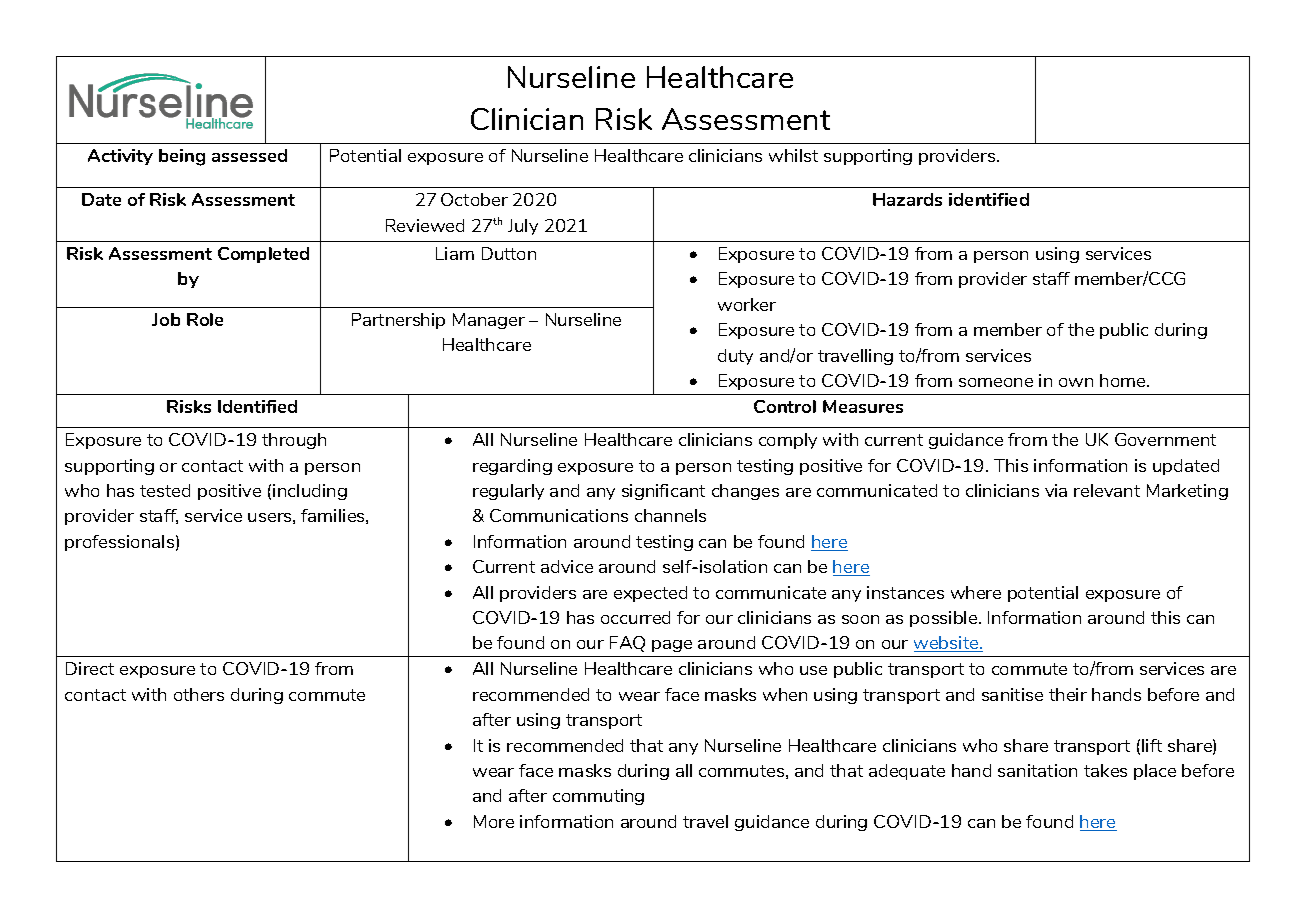 The width and height of the image is (1308, 924). Describe the element at coordinates (650, 594) in the image. I see `expected` at that location.
